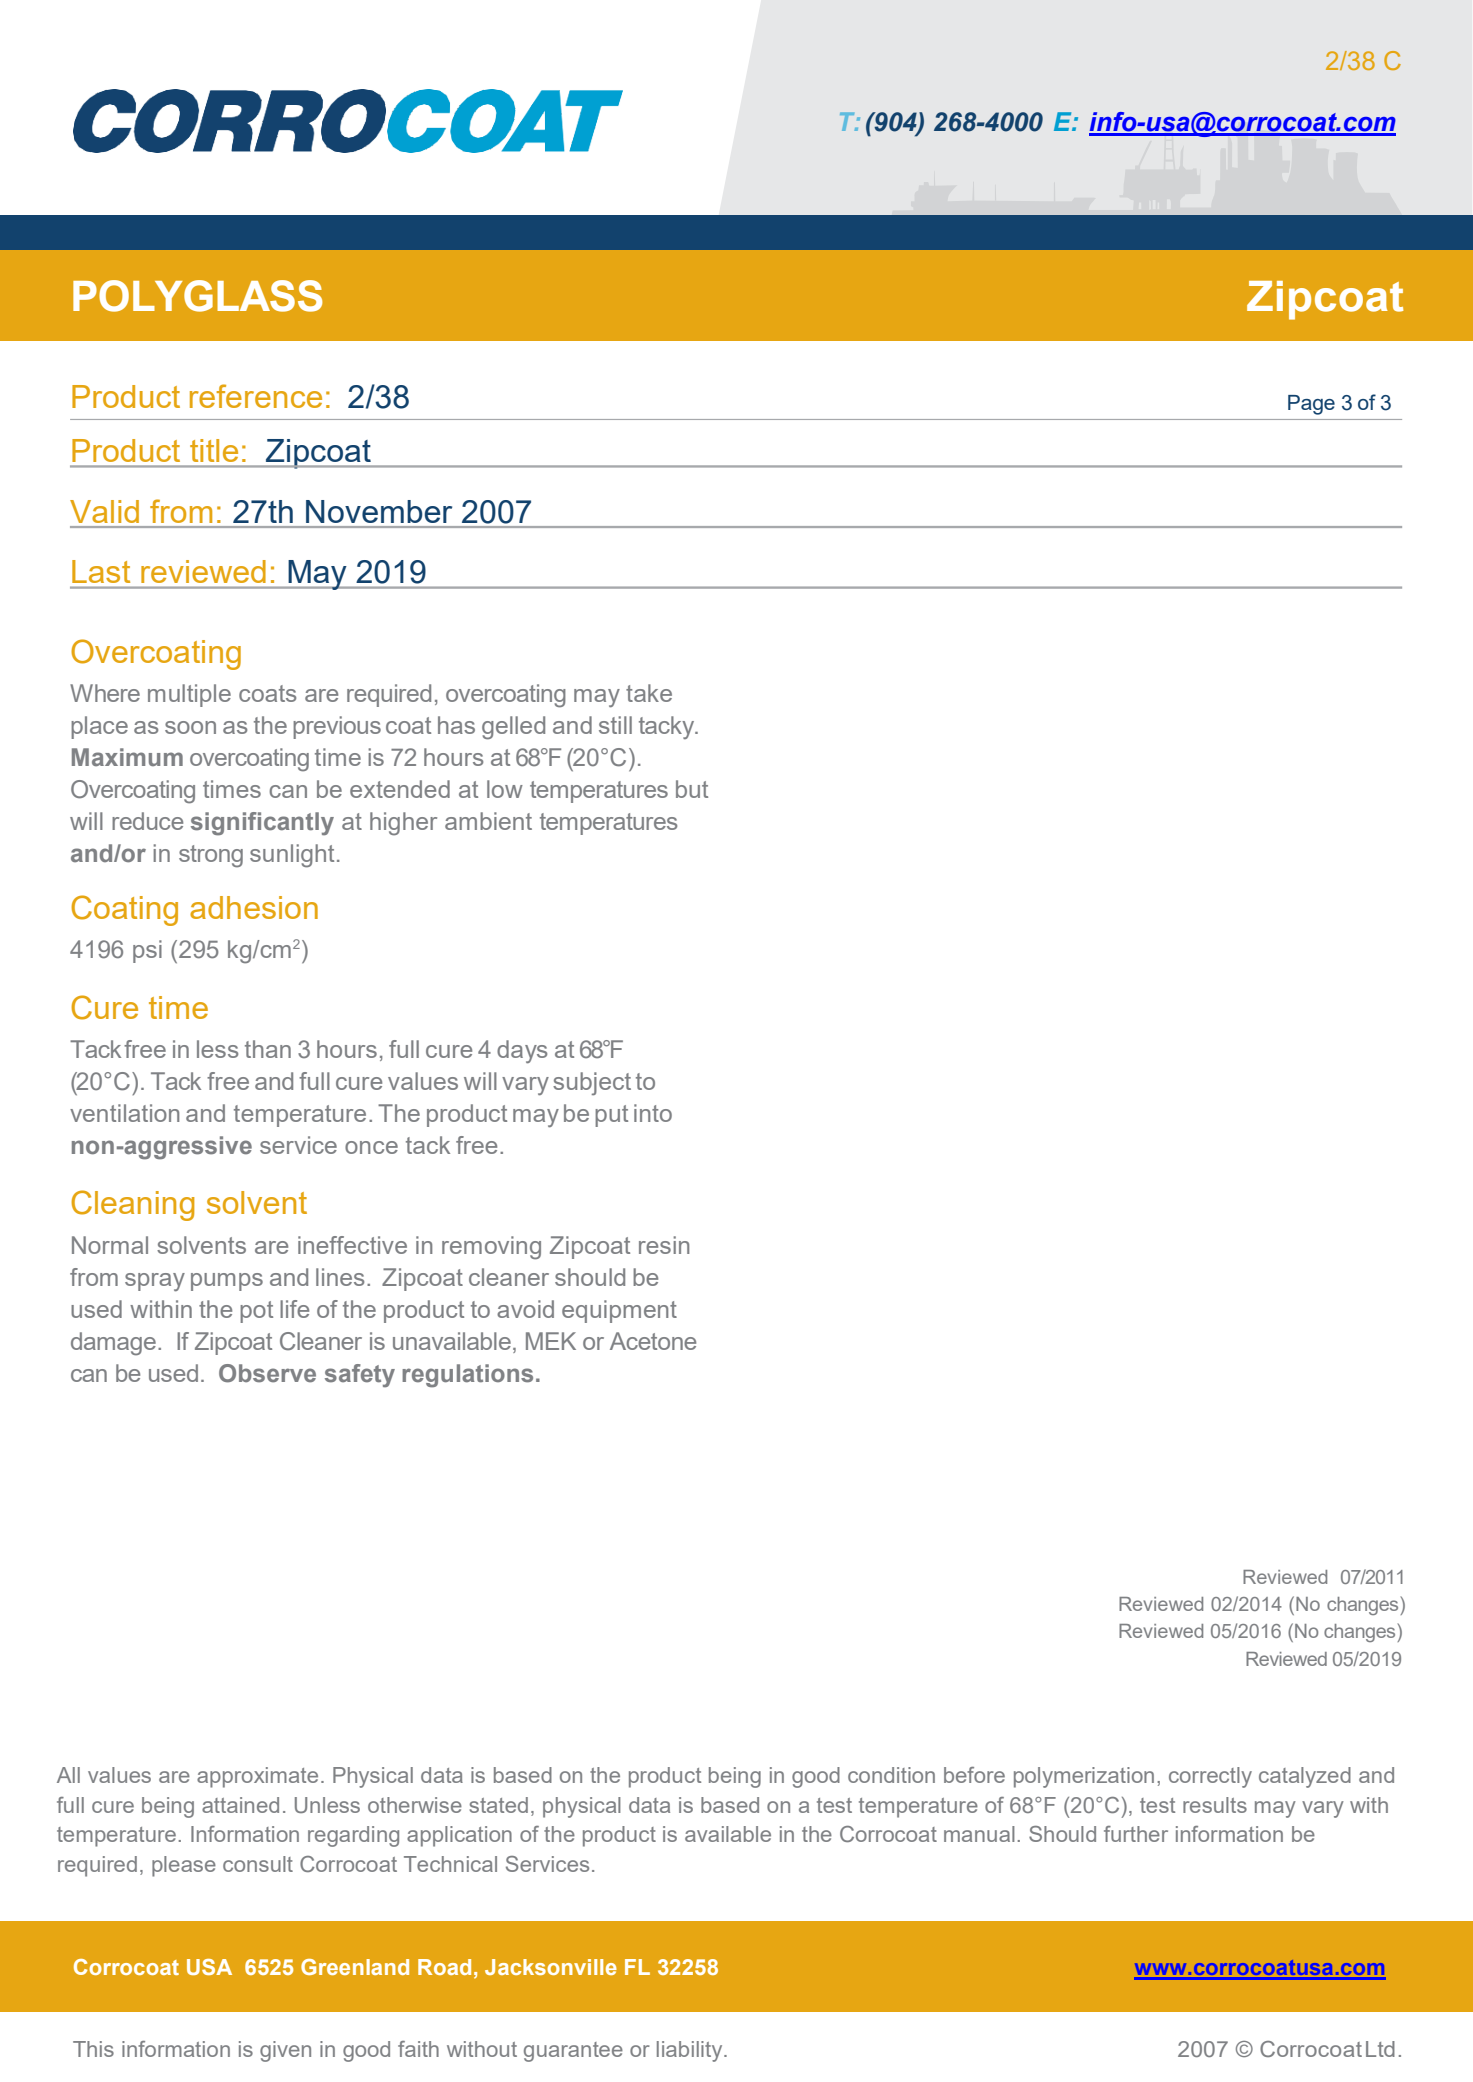 Image resolution: width=1473 pixels, height=2082 pixels. Describe the element at coordinates (214, 450) in the document. I see `title` at that location.
